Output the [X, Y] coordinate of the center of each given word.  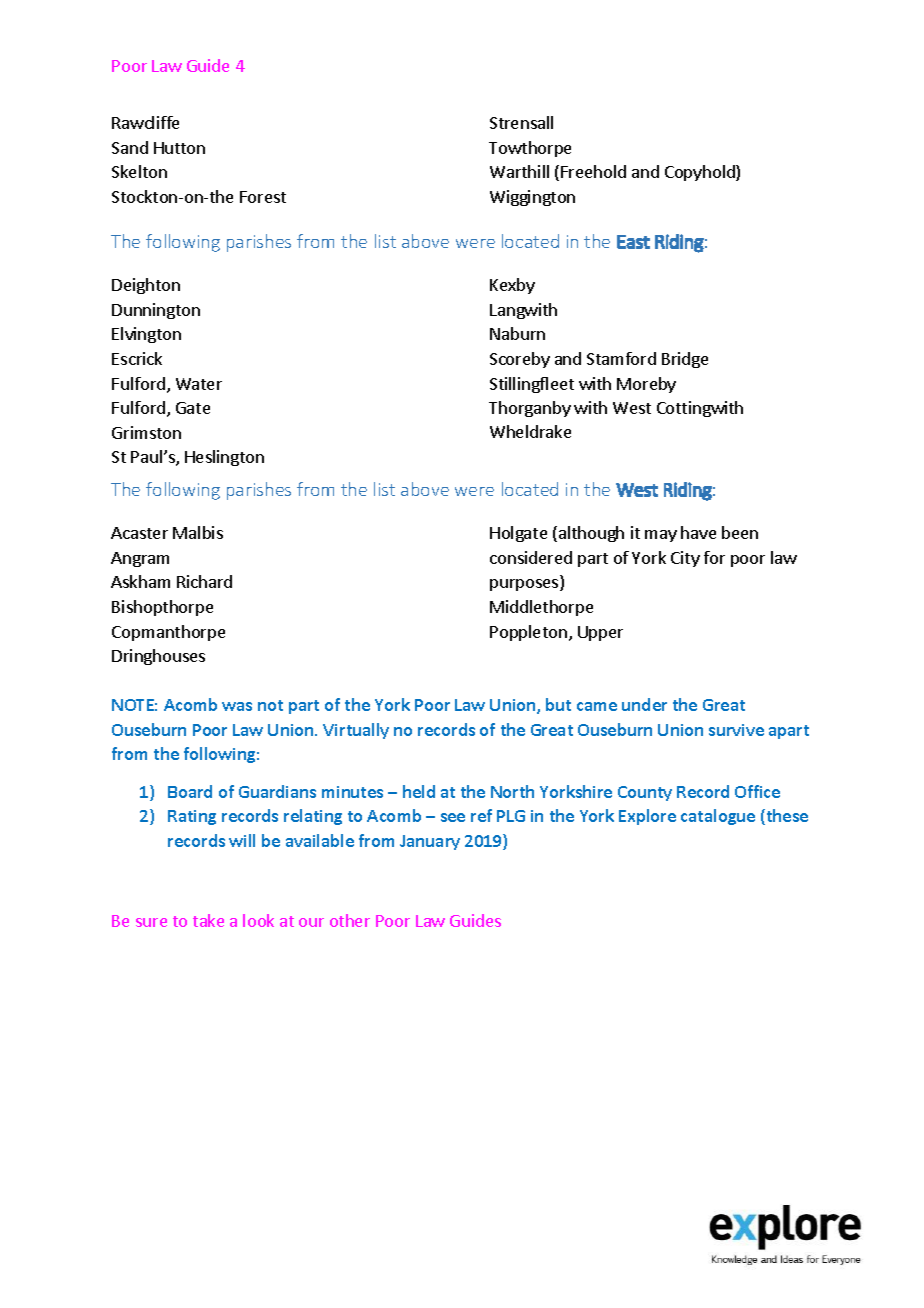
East [633, 242]
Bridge [685, 360]
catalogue [718, 817]
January [430, 842]
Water [199, 384]
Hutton [179, 148]
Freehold [593, 171]
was [237, 706]
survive [736, 730]
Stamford [621, 358]
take [208, 920]
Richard [204, 581]
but [558, 704]
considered [531, 557]
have [698, 532]
